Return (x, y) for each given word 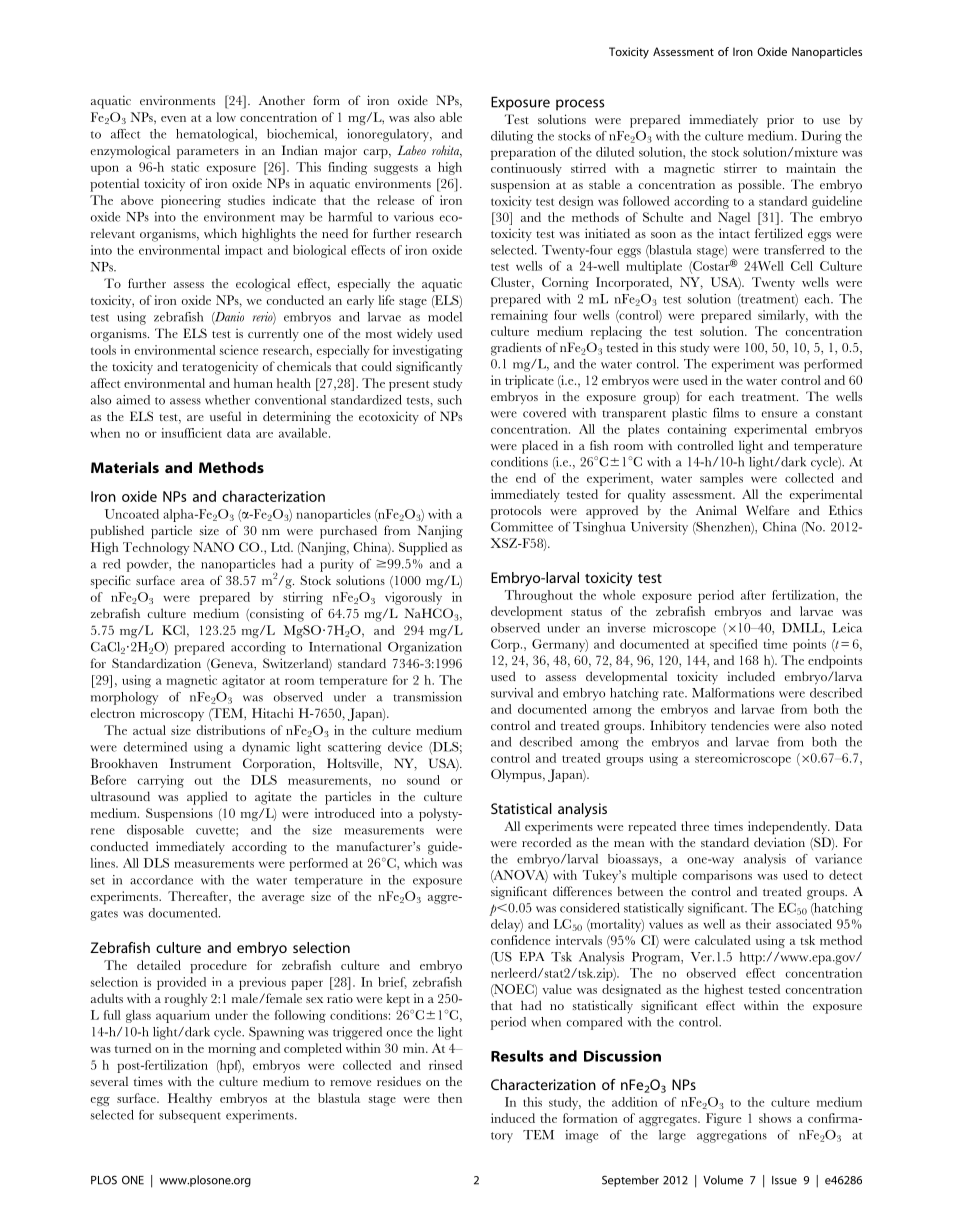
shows (775, 1118)
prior (780, 121)
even (173, 119)
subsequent (190, 1116)
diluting (512, 137)
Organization (425, 648)
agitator (243, 681)
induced (513, 1118)
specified (734, 645)
